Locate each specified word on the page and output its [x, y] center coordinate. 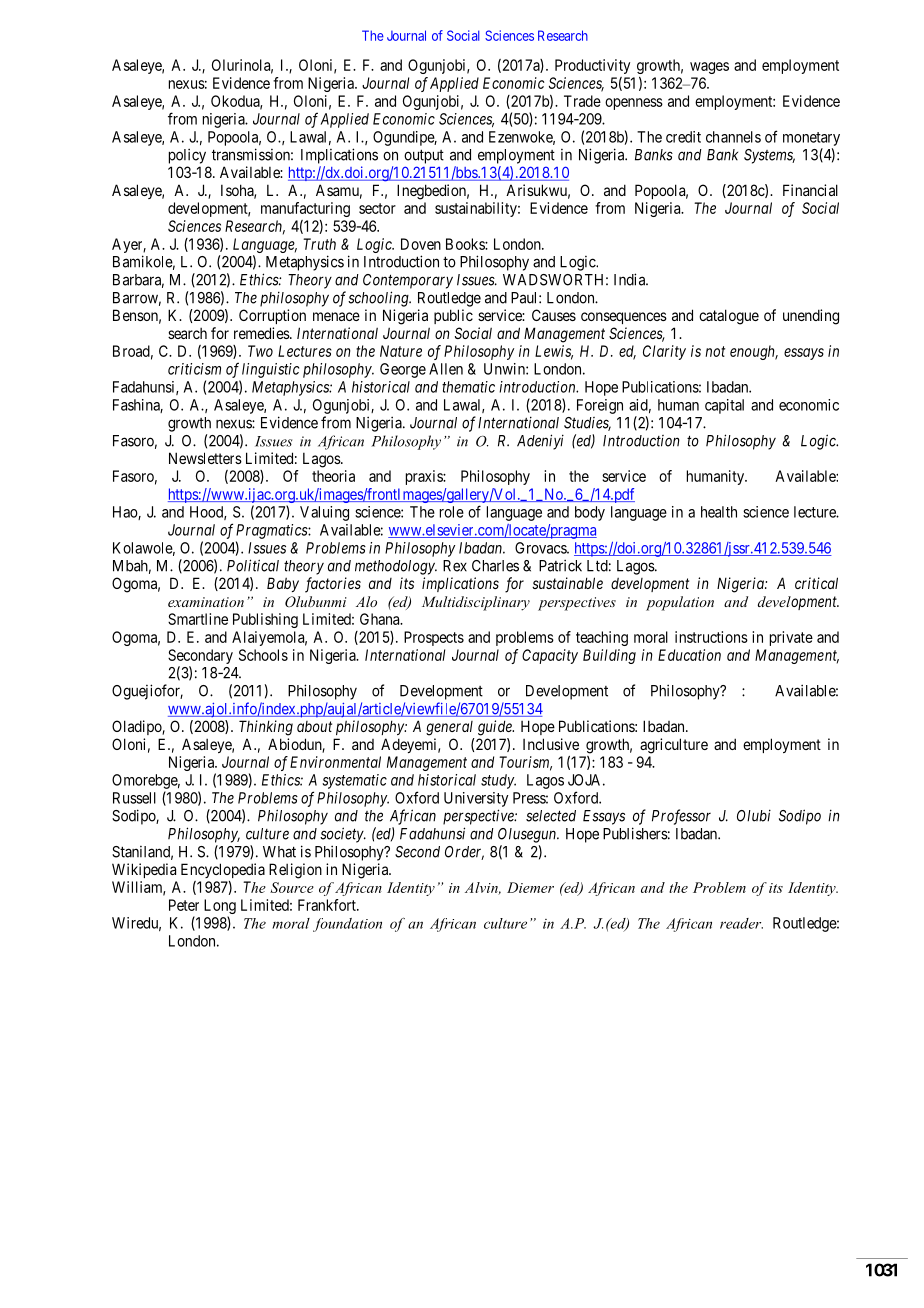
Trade [582, 101]
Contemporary [408, 281]
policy [187, 156]
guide [496, 728]
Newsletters [205, 458]
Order [464, 853]
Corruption [272, 316]
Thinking [266, 728]
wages [709, 68]
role [452, 512]
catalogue [729, 317]
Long [220, 908]
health [719, 512]
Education [689, 655]
